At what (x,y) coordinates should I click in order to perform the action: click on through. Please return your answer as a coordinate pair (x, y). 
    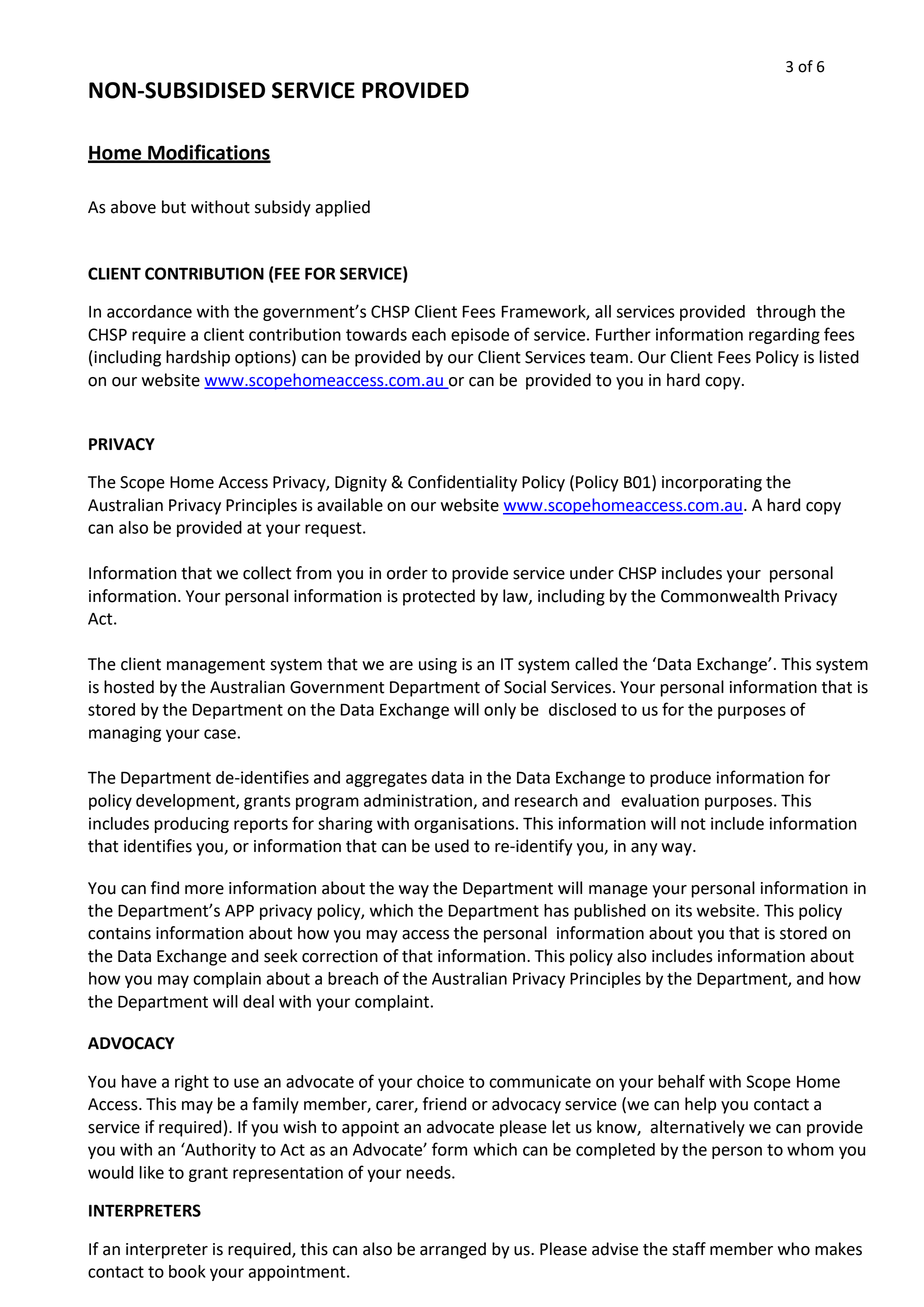
    Looking at the image, I should click on (785, 313).
